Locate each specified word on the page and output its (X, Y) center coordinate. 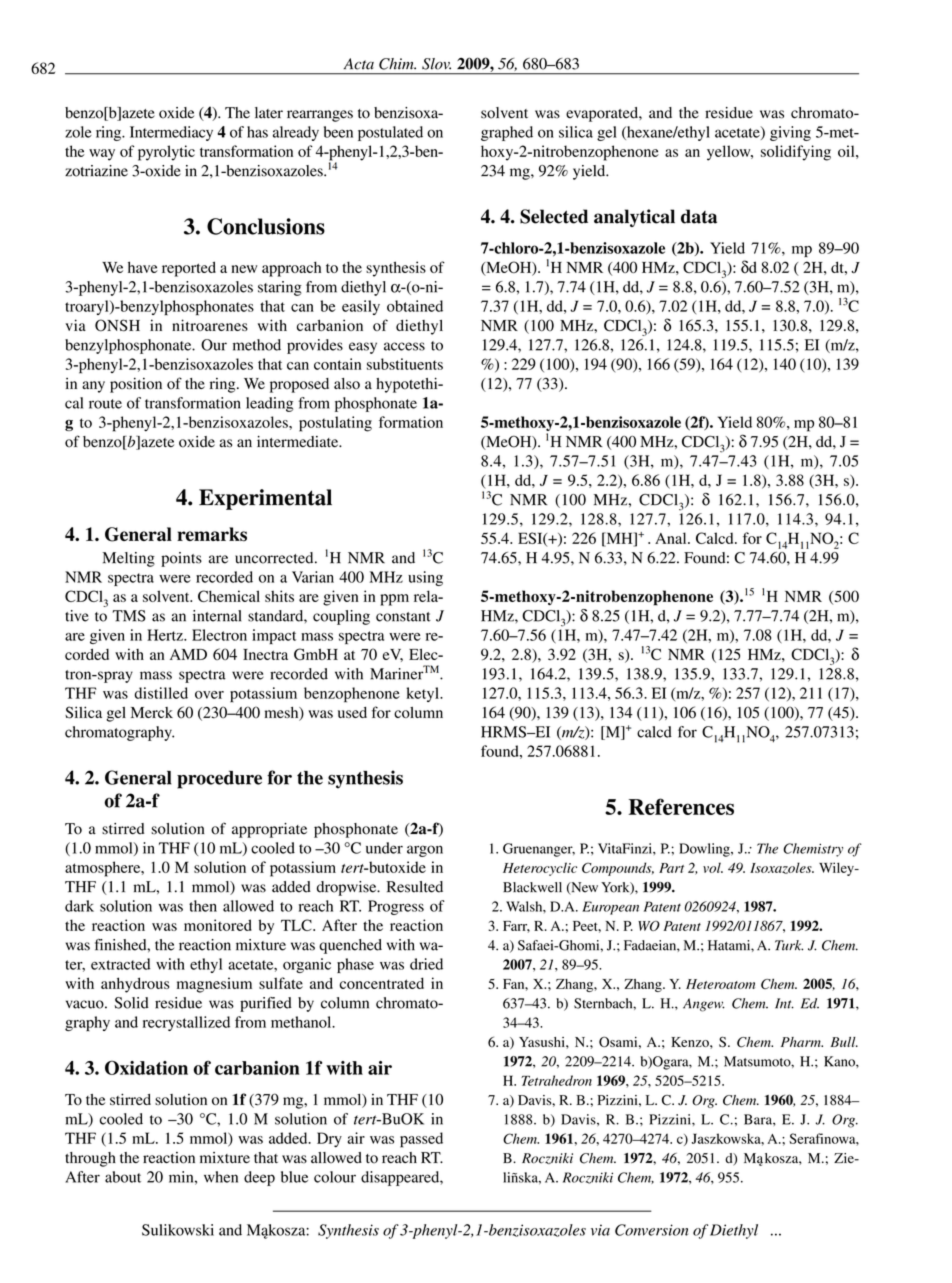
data (699, 216)
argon (425, 851)
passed (421, 1140)
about (123, 1177)
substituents (405, 364)
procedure (219, 779)
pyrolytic (166, 153)
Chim (397, 64)
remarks (212, 534)
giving (790, 133)
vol (713, 867)
